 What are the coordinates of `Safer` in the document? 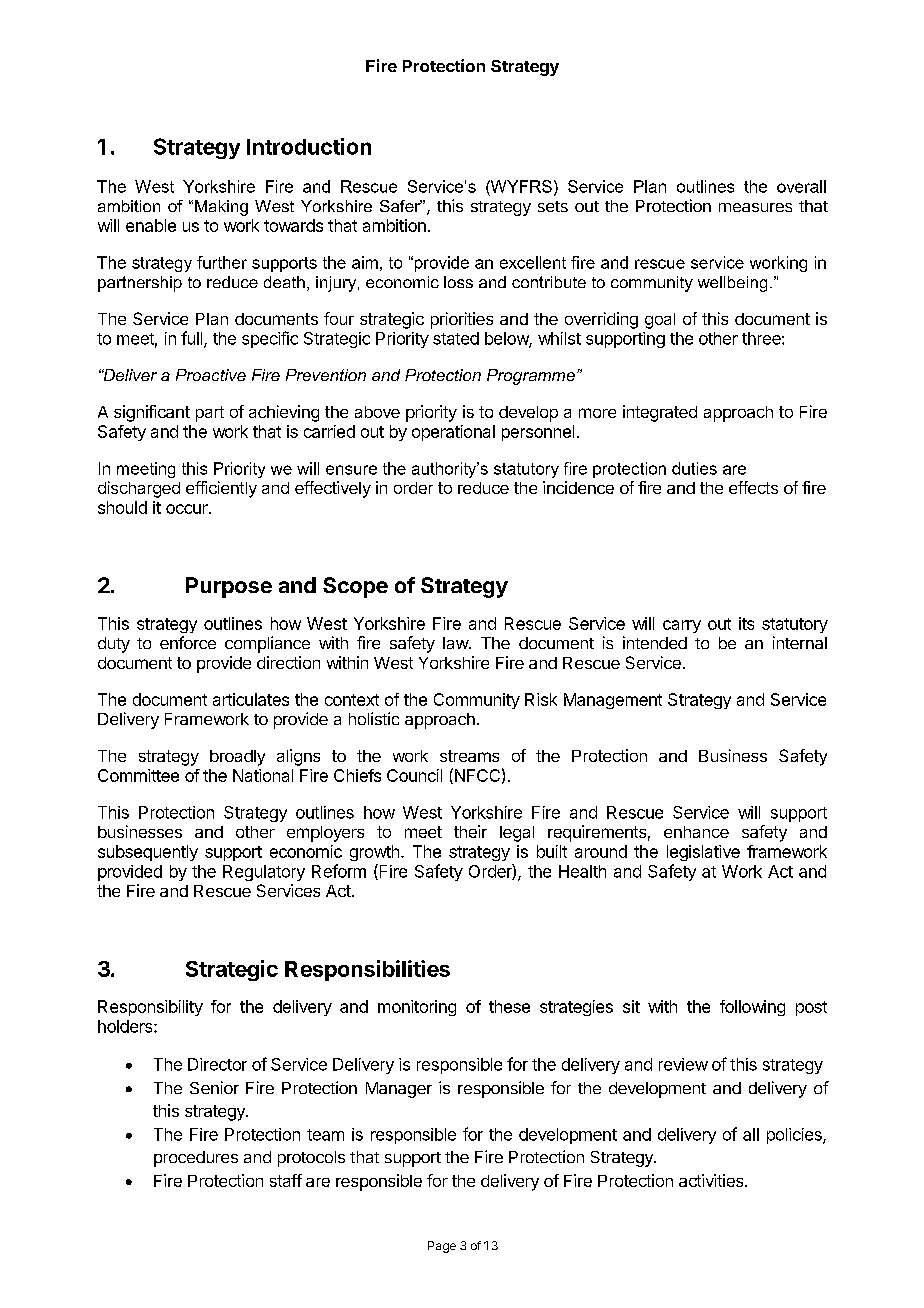 It's located at (401, 206).
